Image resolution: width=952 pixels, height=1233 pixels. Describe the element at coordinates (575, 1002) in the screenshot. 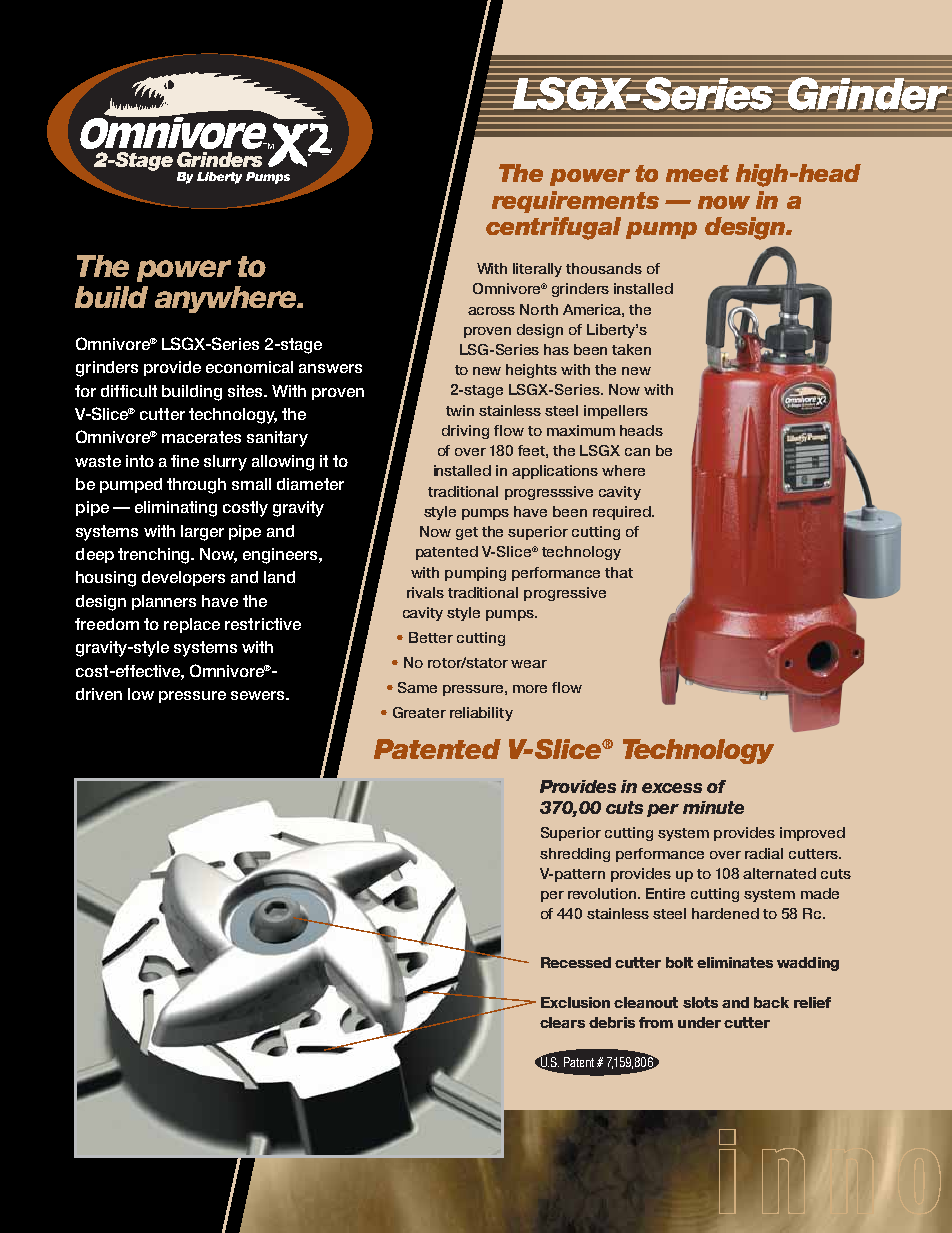

I see `Exclusion` at that location.
